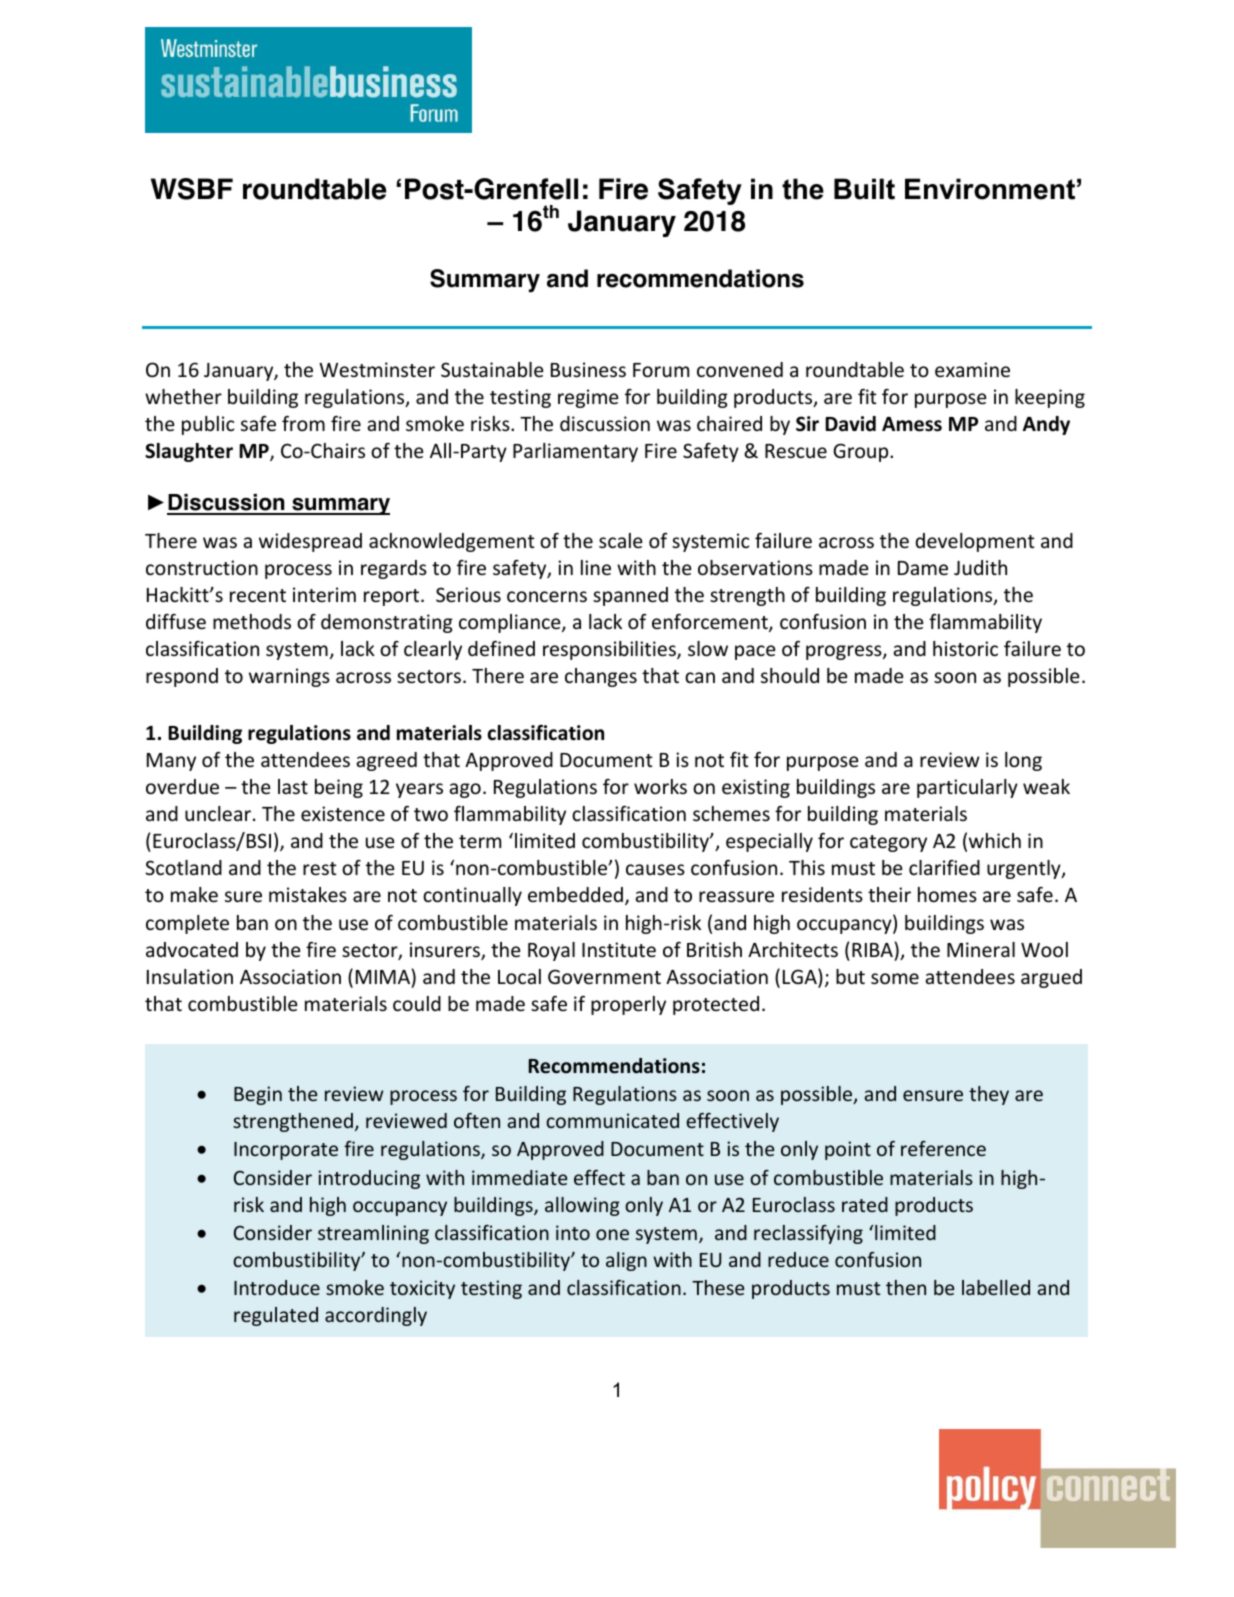  I want to click on Business, so click(588, 369).
